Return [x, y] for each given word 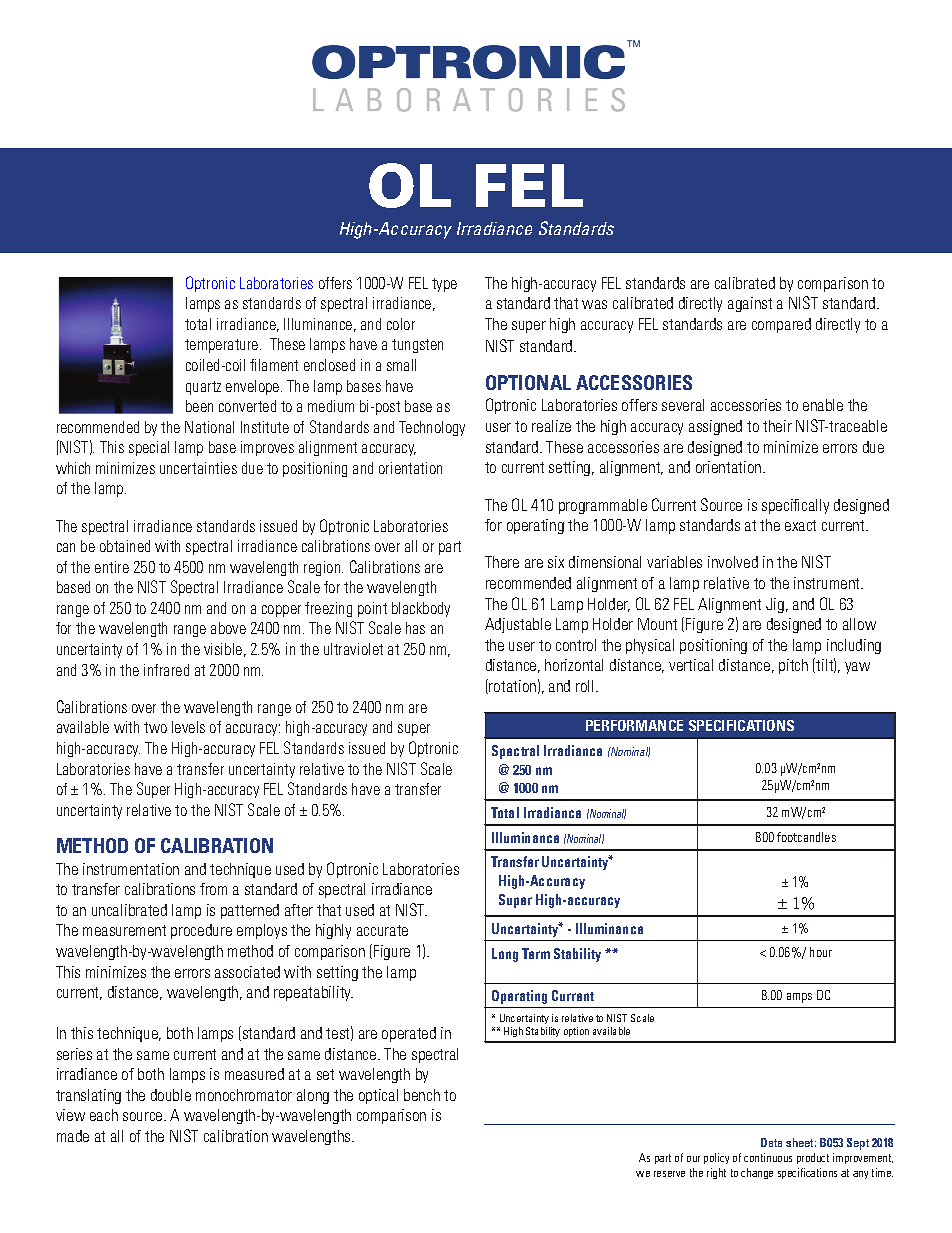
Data [771, 1142]
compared [781, 325]
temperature [223, 346]
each [104, 1115]
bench [422, 1095]
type [444, 285]
